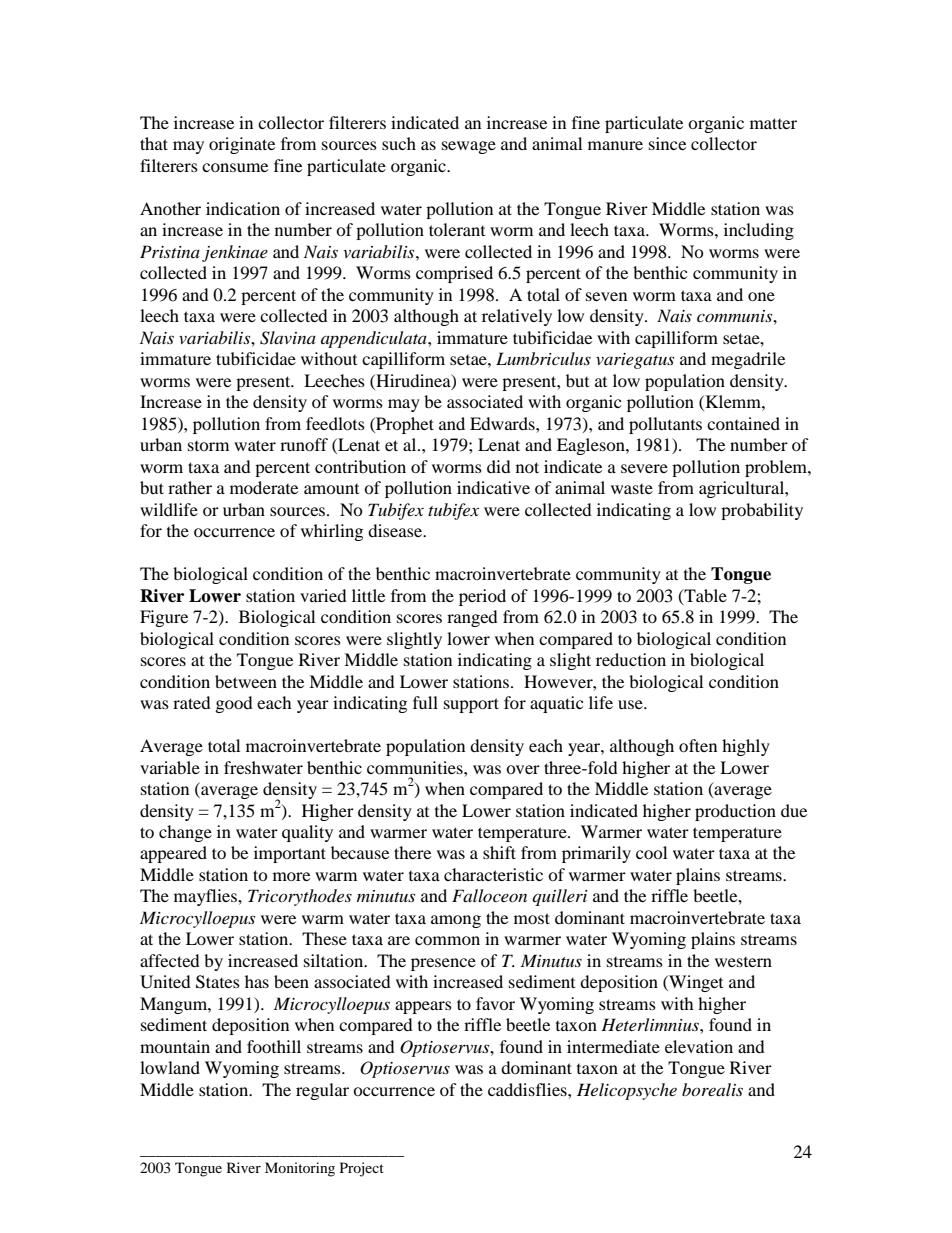 The image size is (952, 1233). Describe the element at coordinates (300, 1169) in the screenshot. I see `Monitoring` at that location.
